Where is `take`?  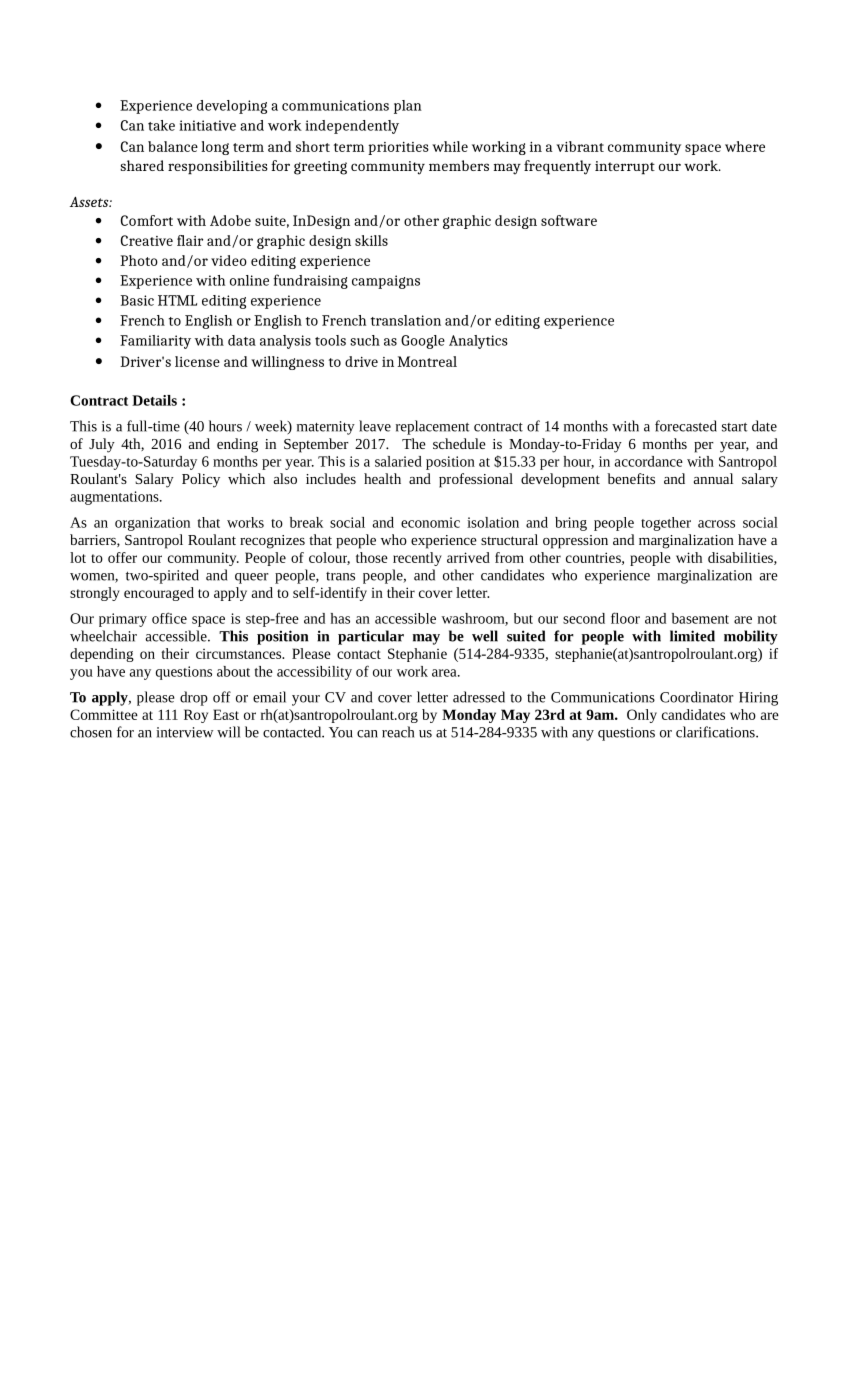
take is located at coordinates (161, 125).
